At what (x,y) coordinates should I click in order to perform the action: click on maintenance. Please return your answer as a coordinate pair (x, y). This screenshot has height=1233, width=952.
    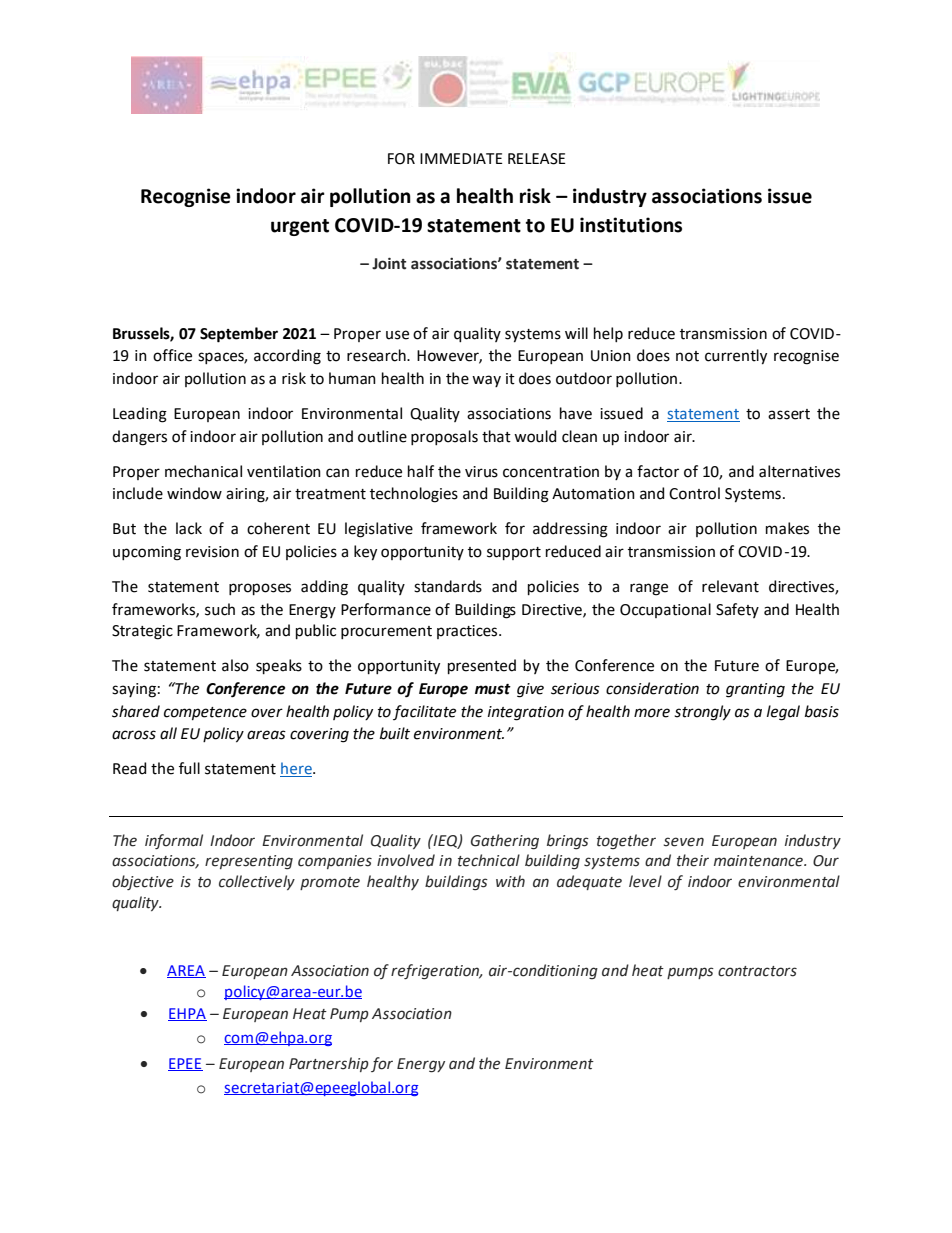
    Looking at the image, I should click on (759, 861).
